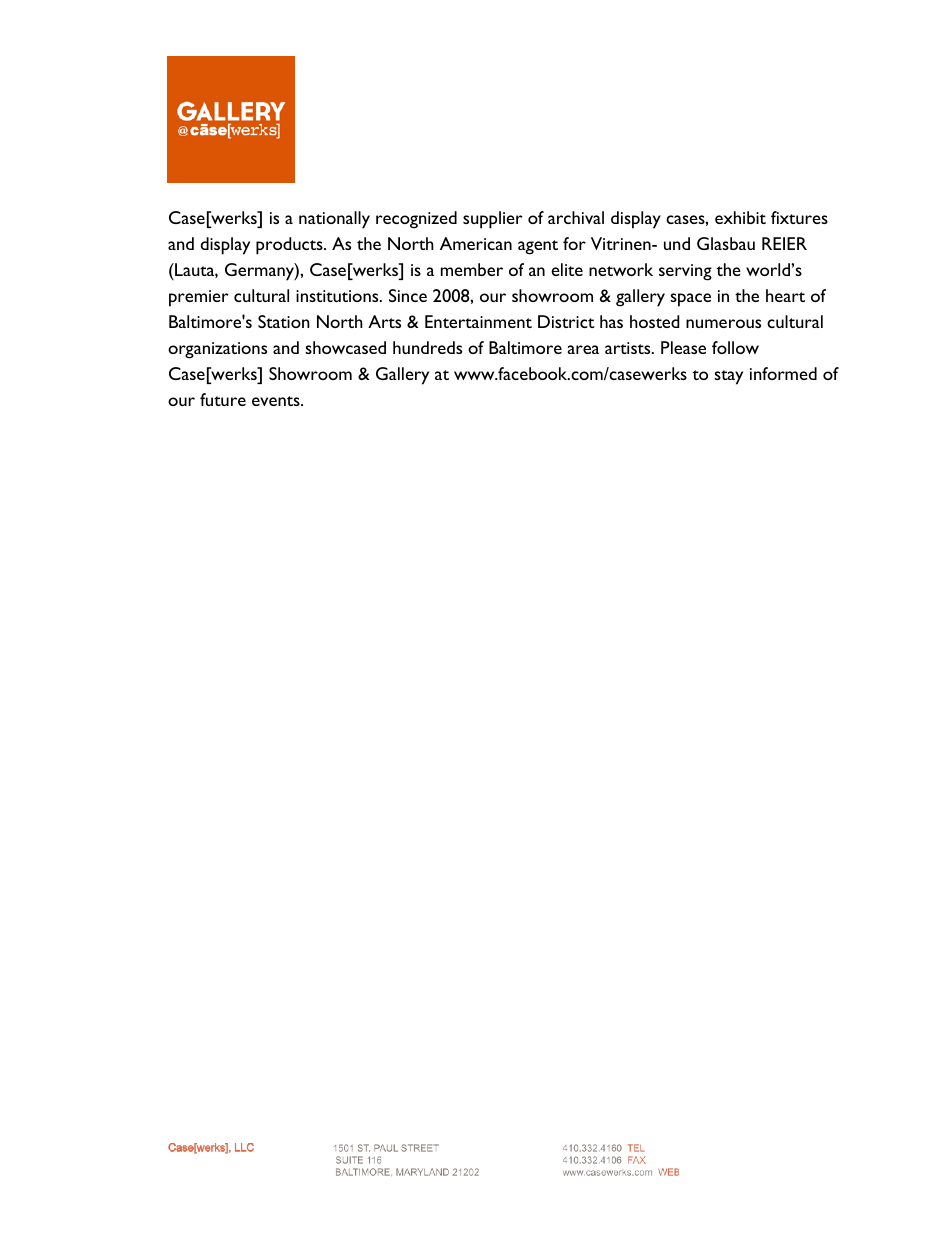 The image size is (952, 1233). What do you see at coordinates (277, 401) in the screenshot?
I see `events` at bounding box center [277, 401].
